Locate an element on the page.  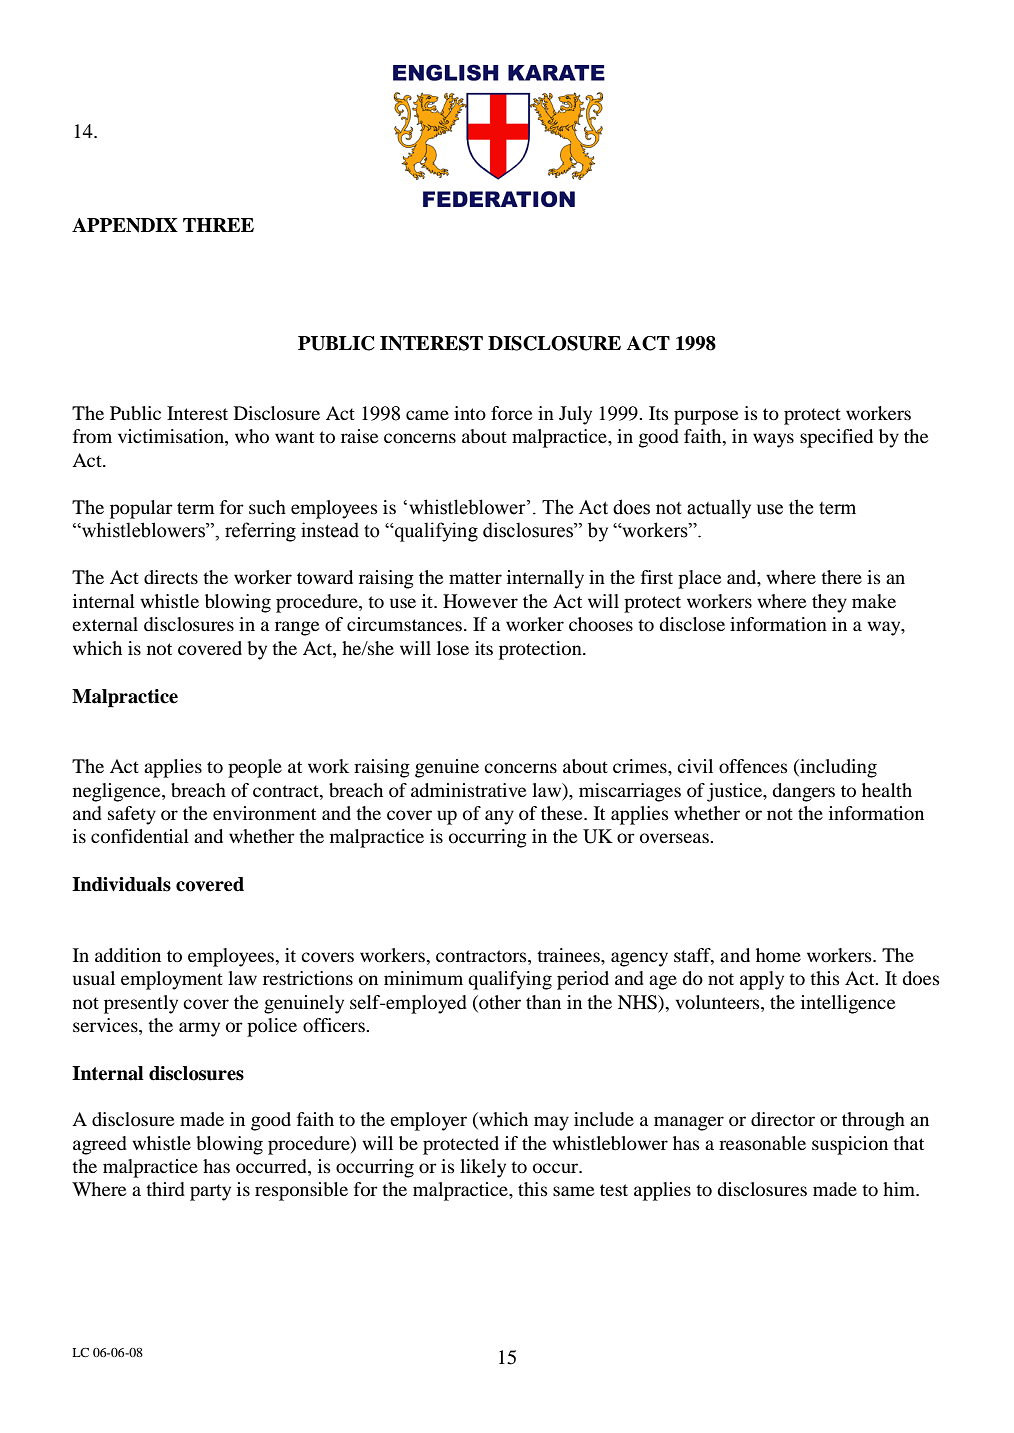
any is located at coordinates (499, 817).
